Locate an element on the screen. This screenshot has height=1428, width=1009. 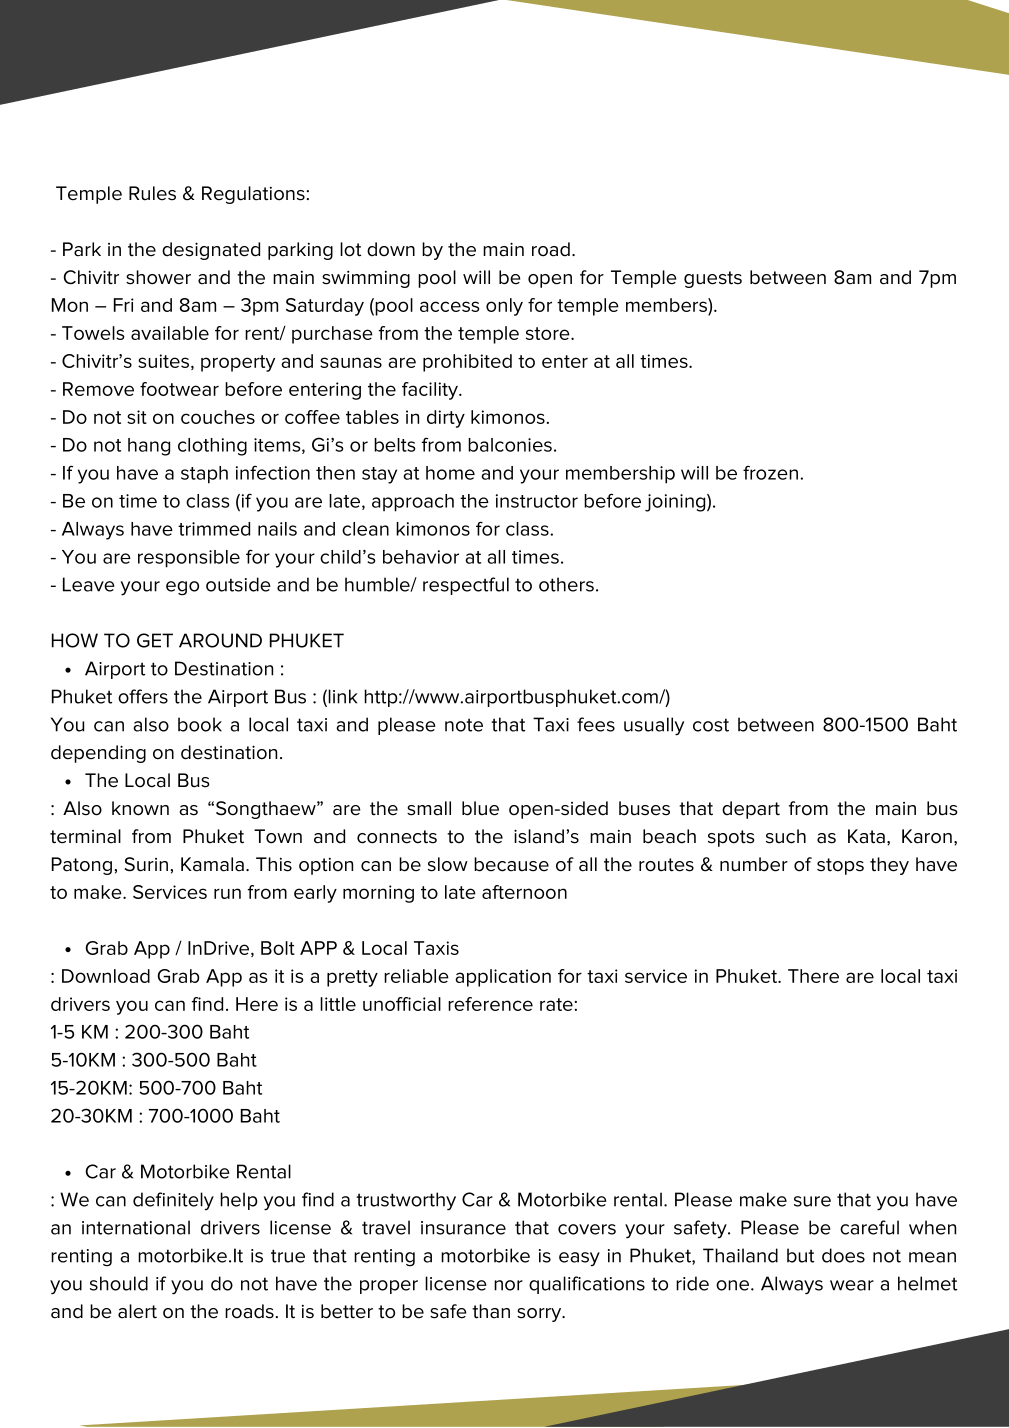
afternoon is located at coordinates (524, 892).
